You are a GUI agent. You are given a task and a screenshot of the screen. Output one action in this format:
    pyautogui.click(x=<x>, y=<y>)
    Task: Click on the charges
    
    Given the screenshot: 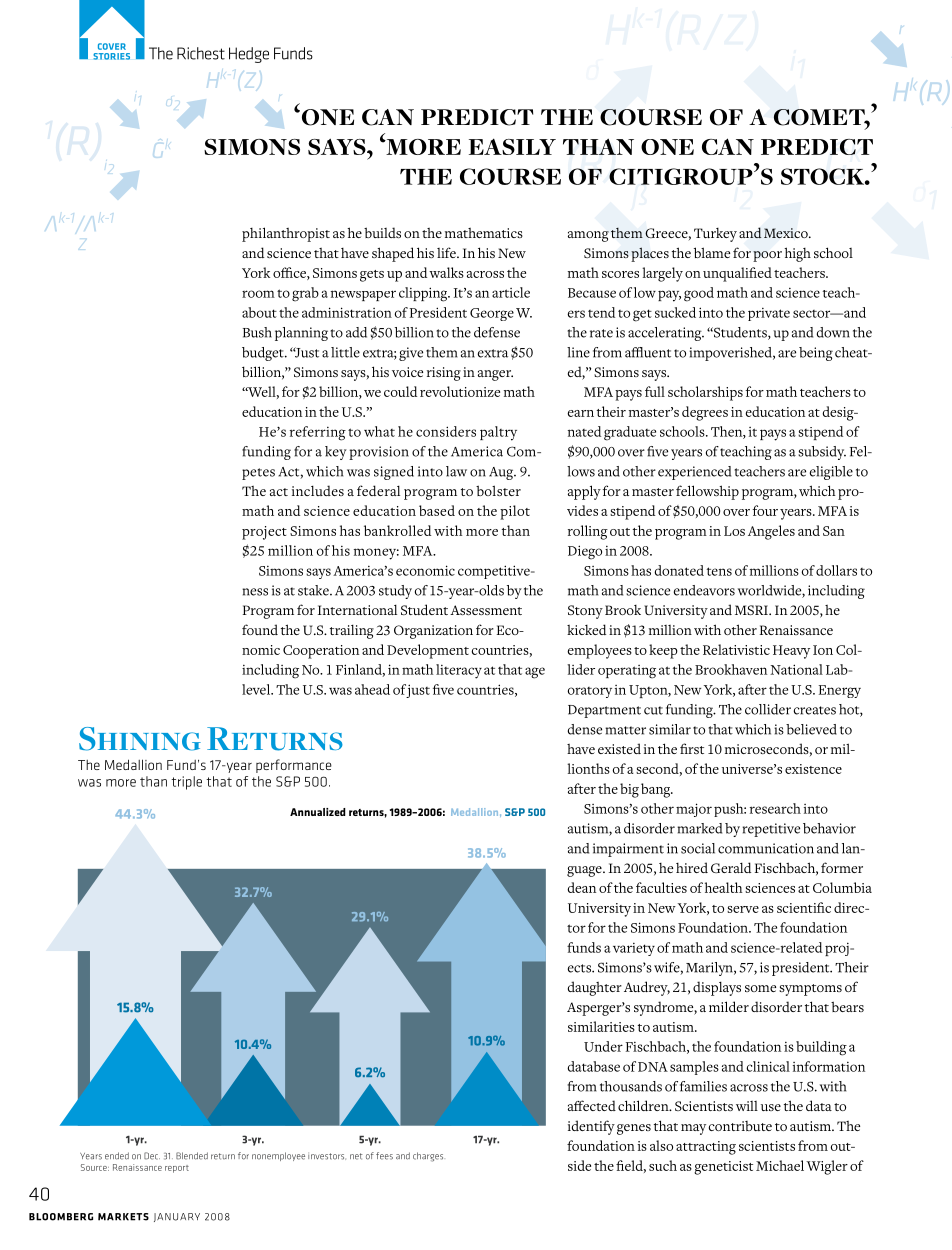 What is the action you would take?
    pyautogui.click(x=428, y=1157)
